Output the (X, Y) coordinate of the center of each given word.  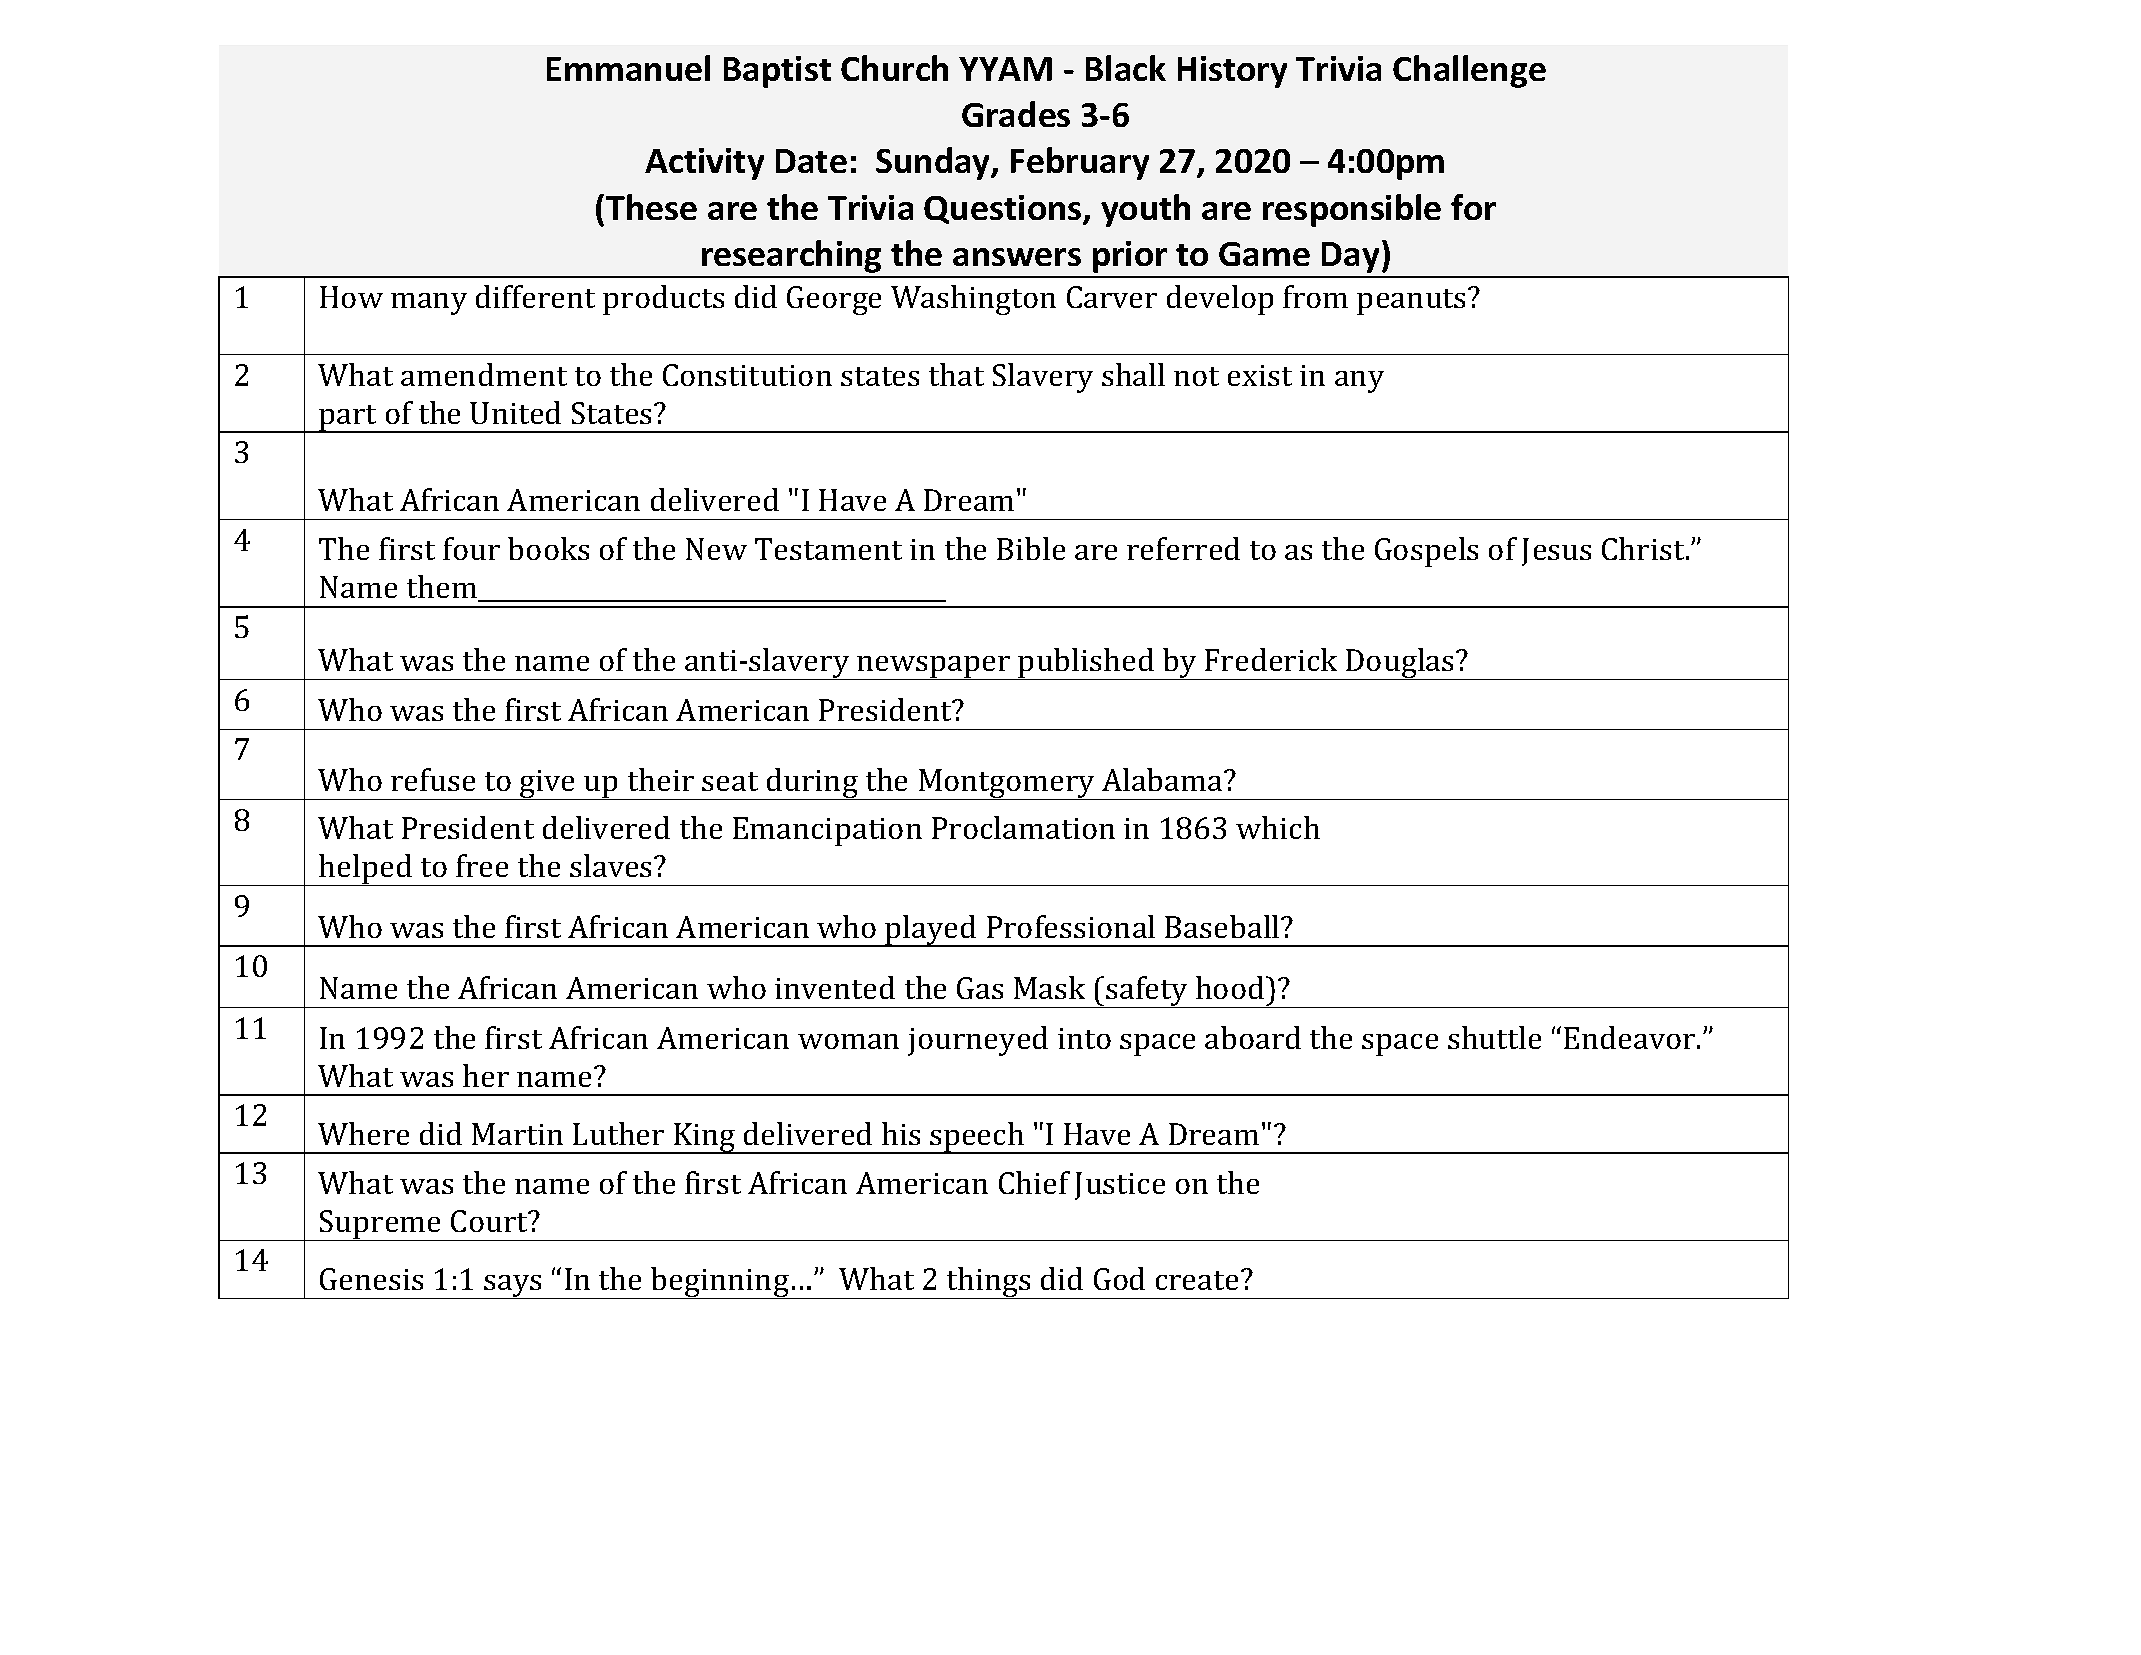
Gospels (1426, 552)
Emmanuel (628, 68)
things (989, 1283)
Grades (1016, 114)
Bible (1031, 548)
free (482, 865)
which (1278, 827)
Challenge (1469, 71)
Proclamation (1023, 827)
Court (490, 1221)
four (471, 548)
